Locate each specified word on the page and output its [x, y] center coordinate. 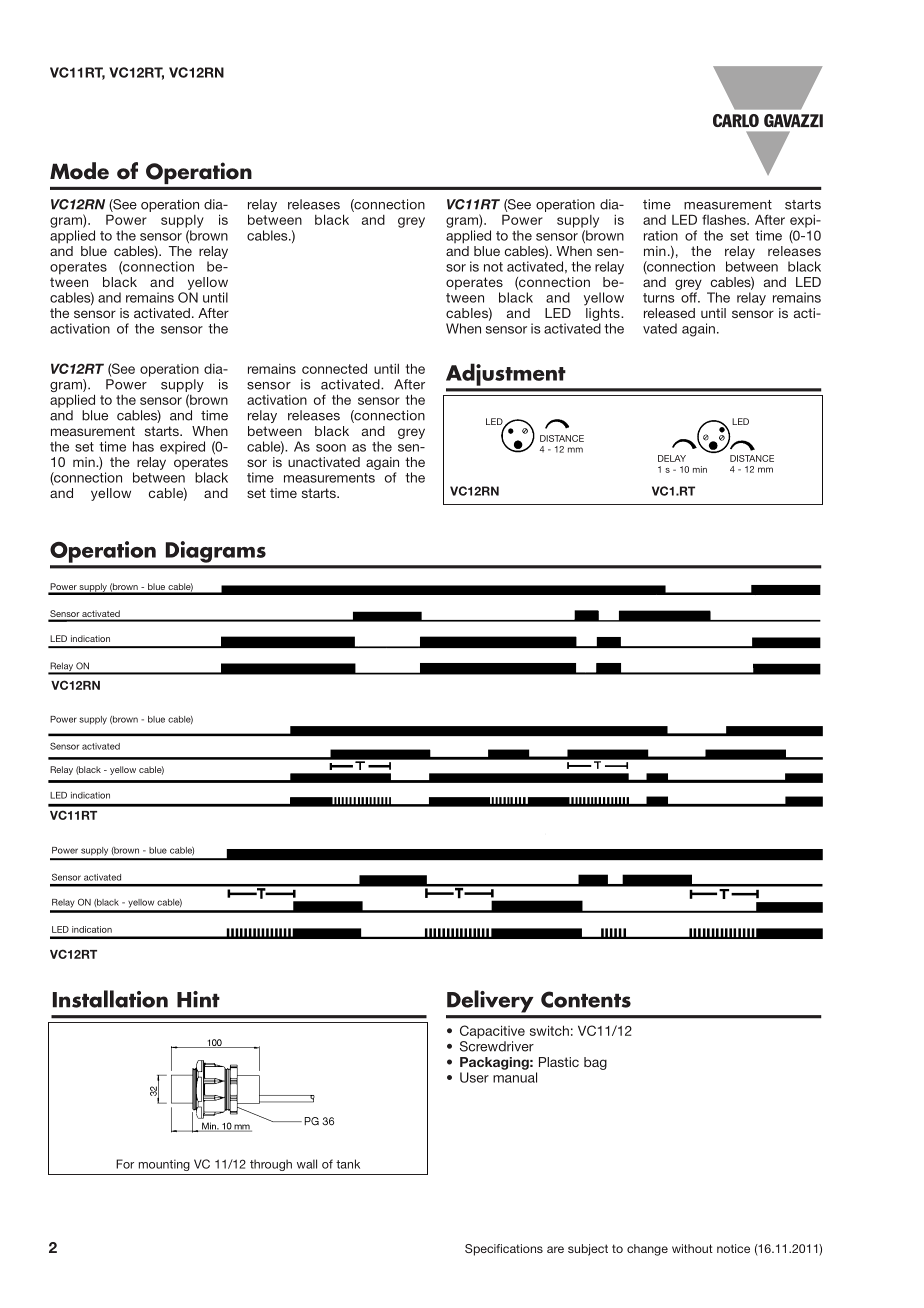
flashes [725, 219]
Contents [586, 999]
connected [334, 368]
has [143, 446]
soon [331, 448]
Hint [198, 999]
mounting [164, 1165]
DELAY [672, 458]
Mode [79, 171]
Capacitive [492, 1032]
